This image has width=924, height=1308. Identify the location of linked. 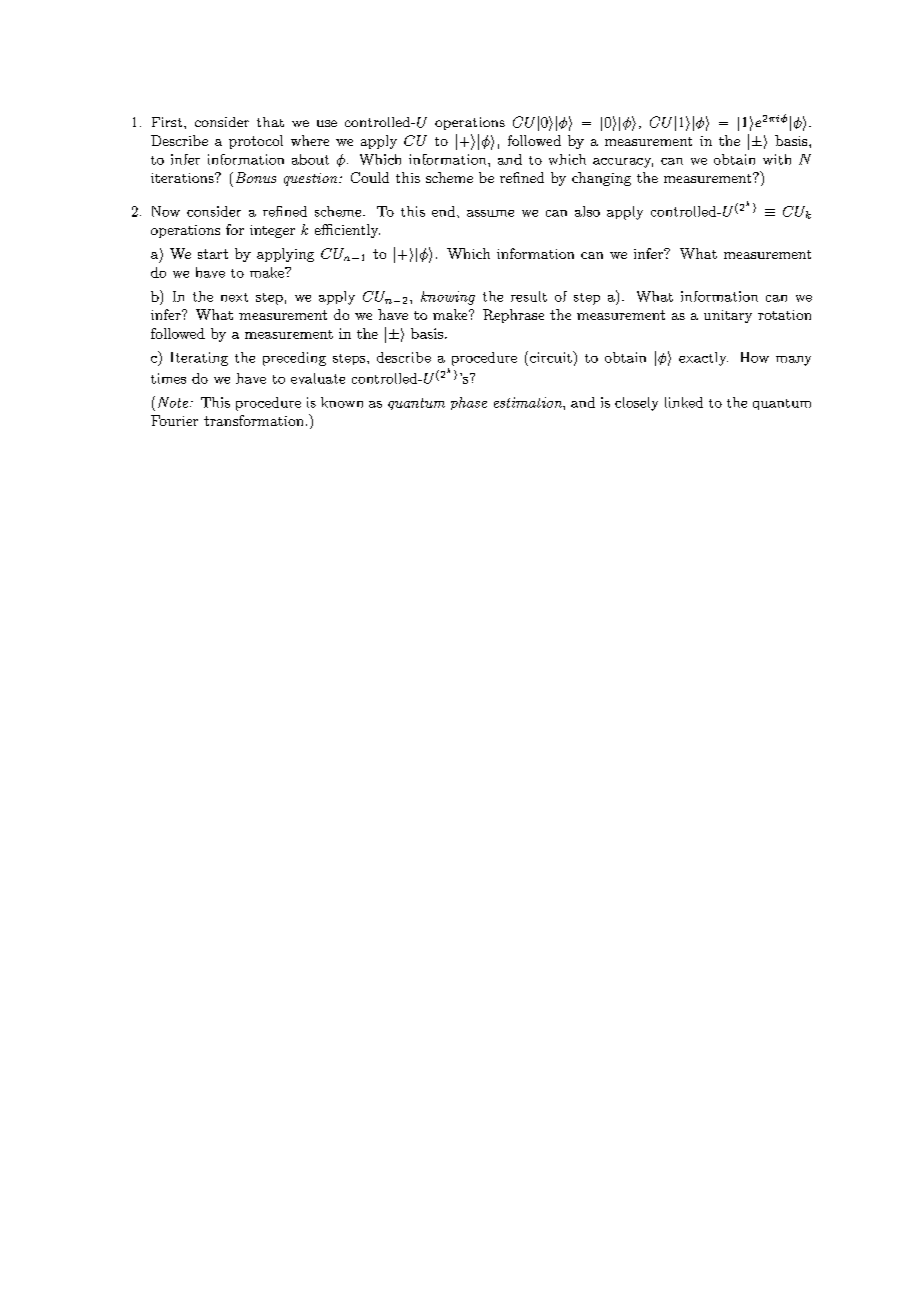
(684, 402).
